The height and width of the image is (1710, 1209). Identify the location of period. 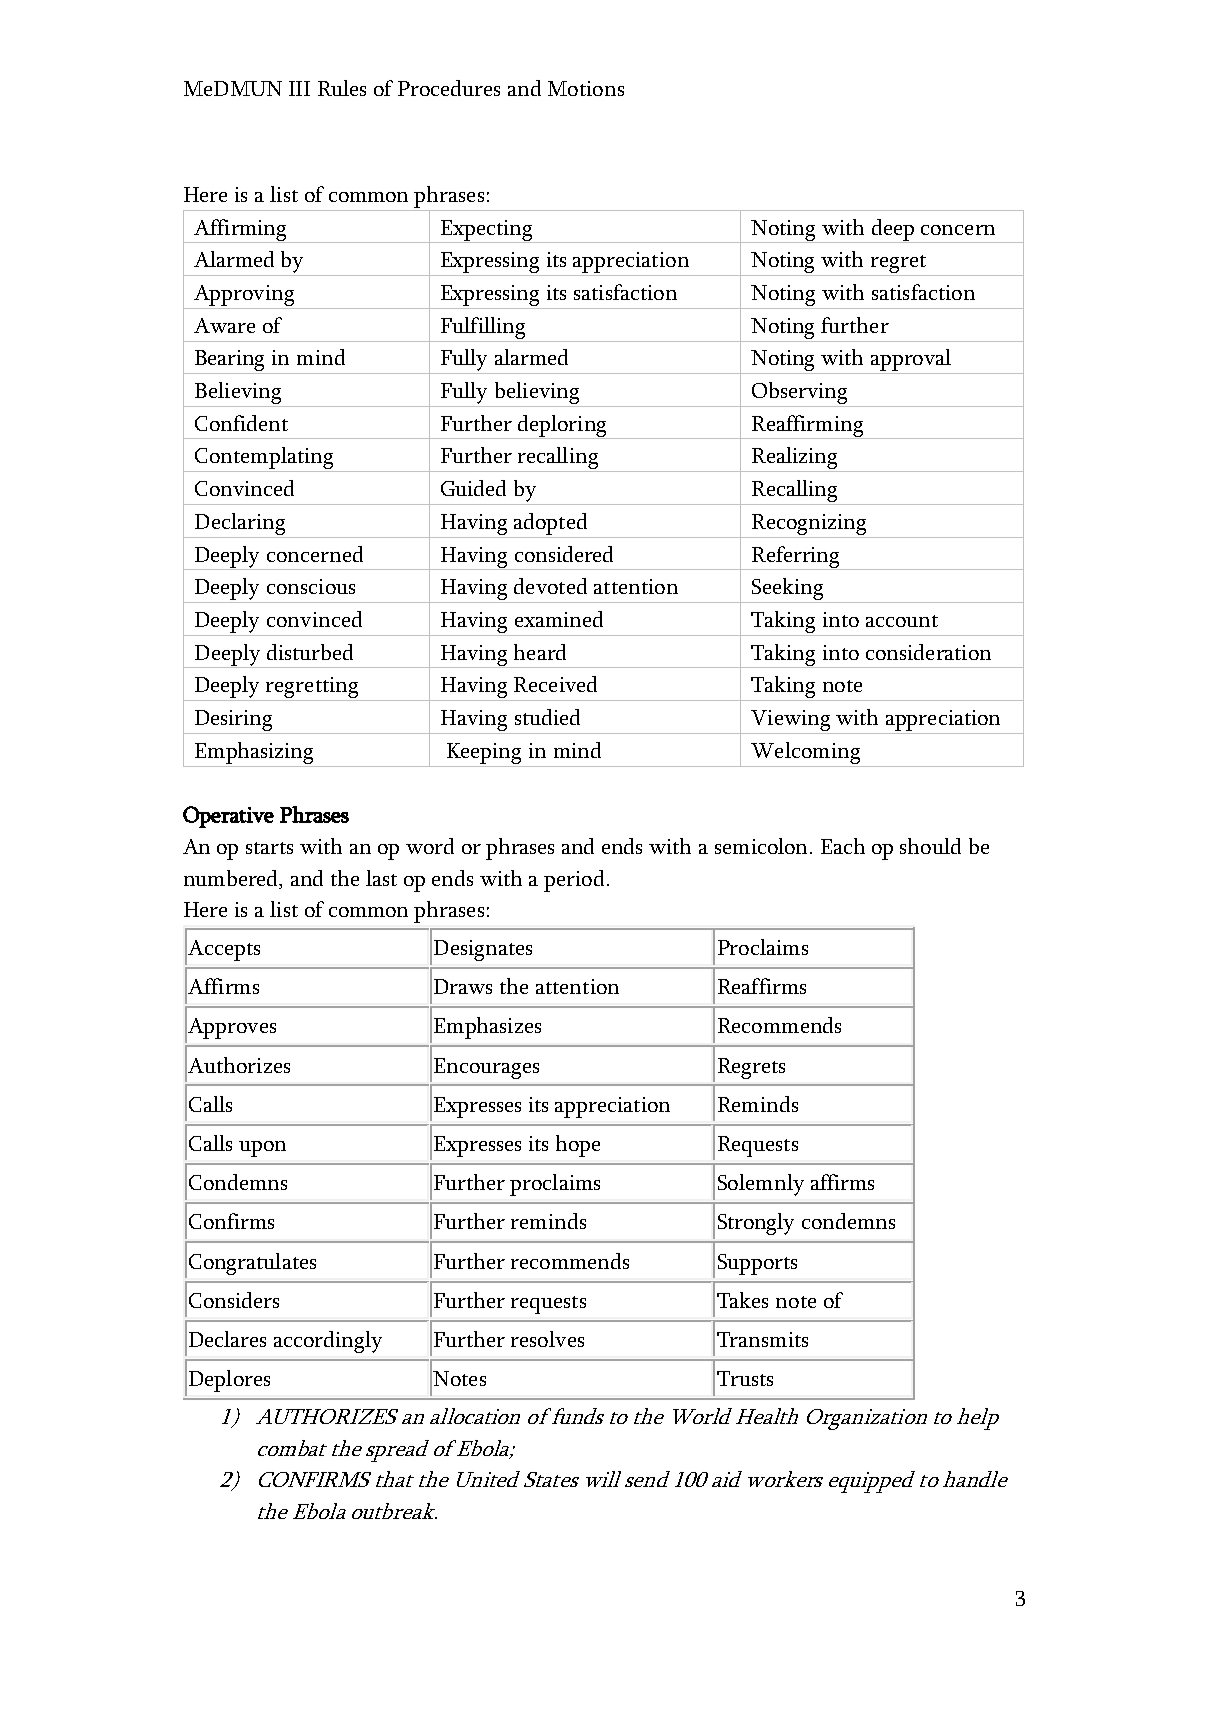
(574, 881).
